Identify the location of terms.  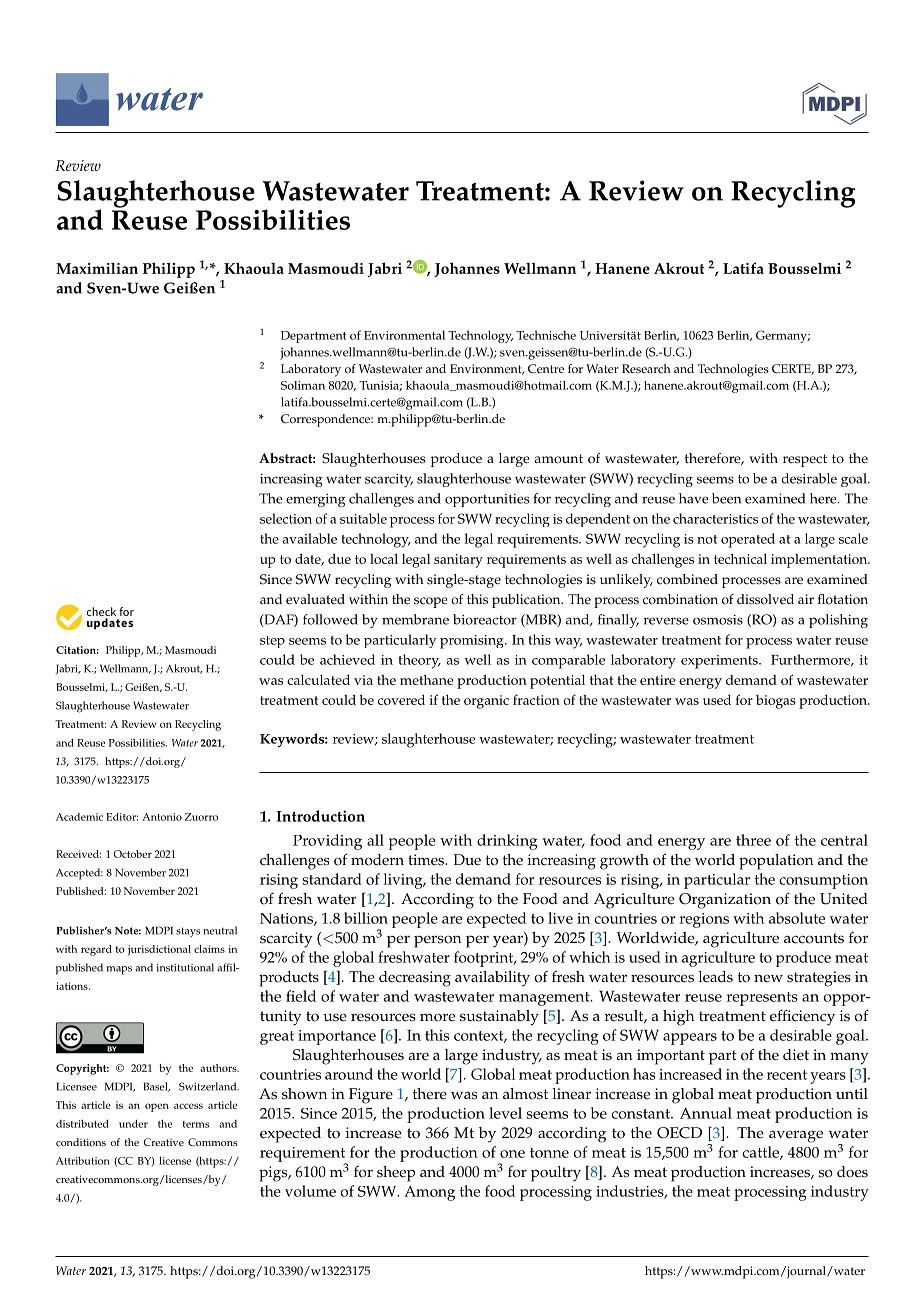
(196, 1124).
